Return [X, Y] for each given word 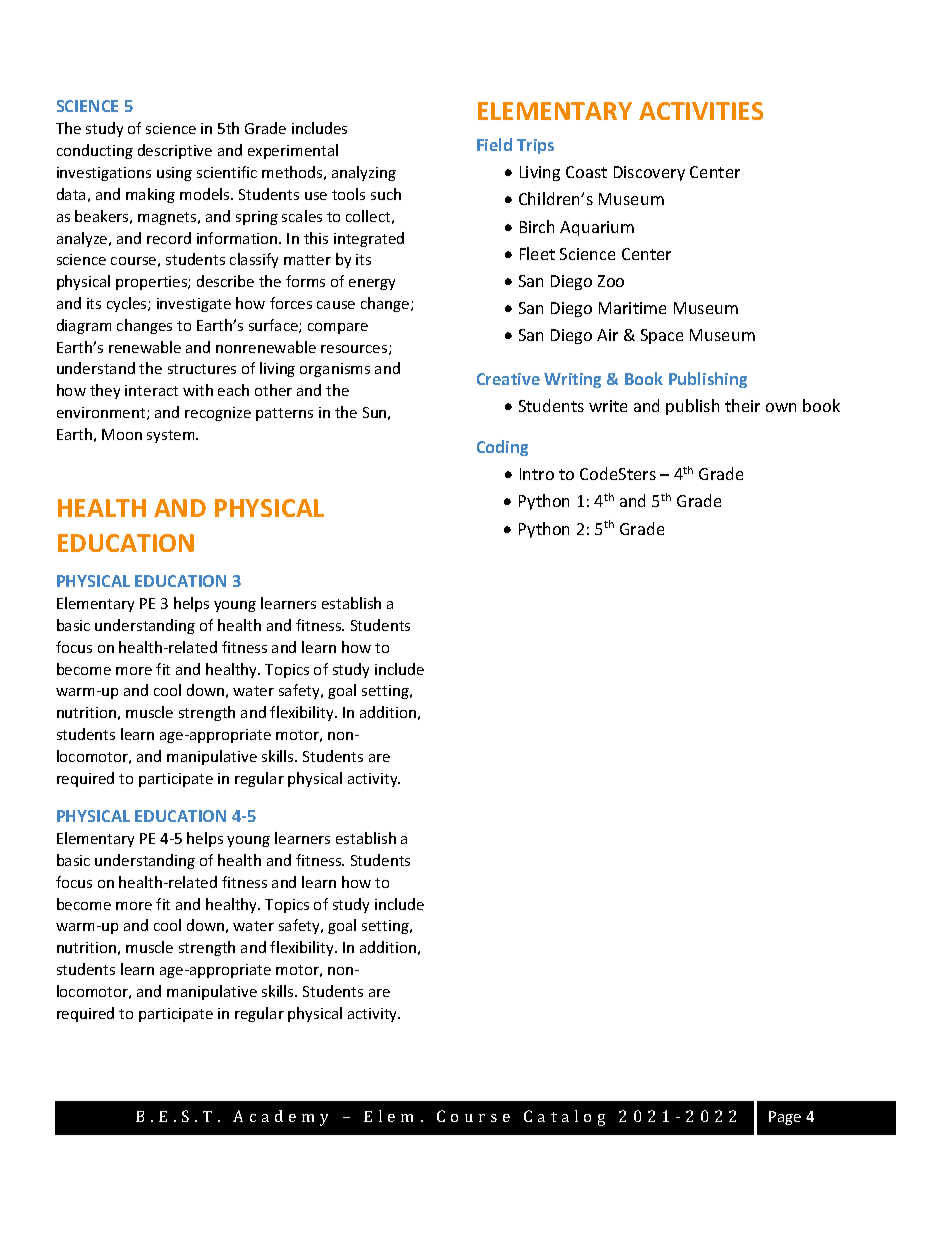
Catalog [564, 1118]
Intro [537, 474]
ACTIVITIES [701, 111]
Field [494, 144]
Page [785, 1118]
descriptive [175, 151]
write [608, 406]
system [172, 436]
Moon [122, 434]
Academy [280, 1118]
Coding [502, 448]
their [742, 405]
